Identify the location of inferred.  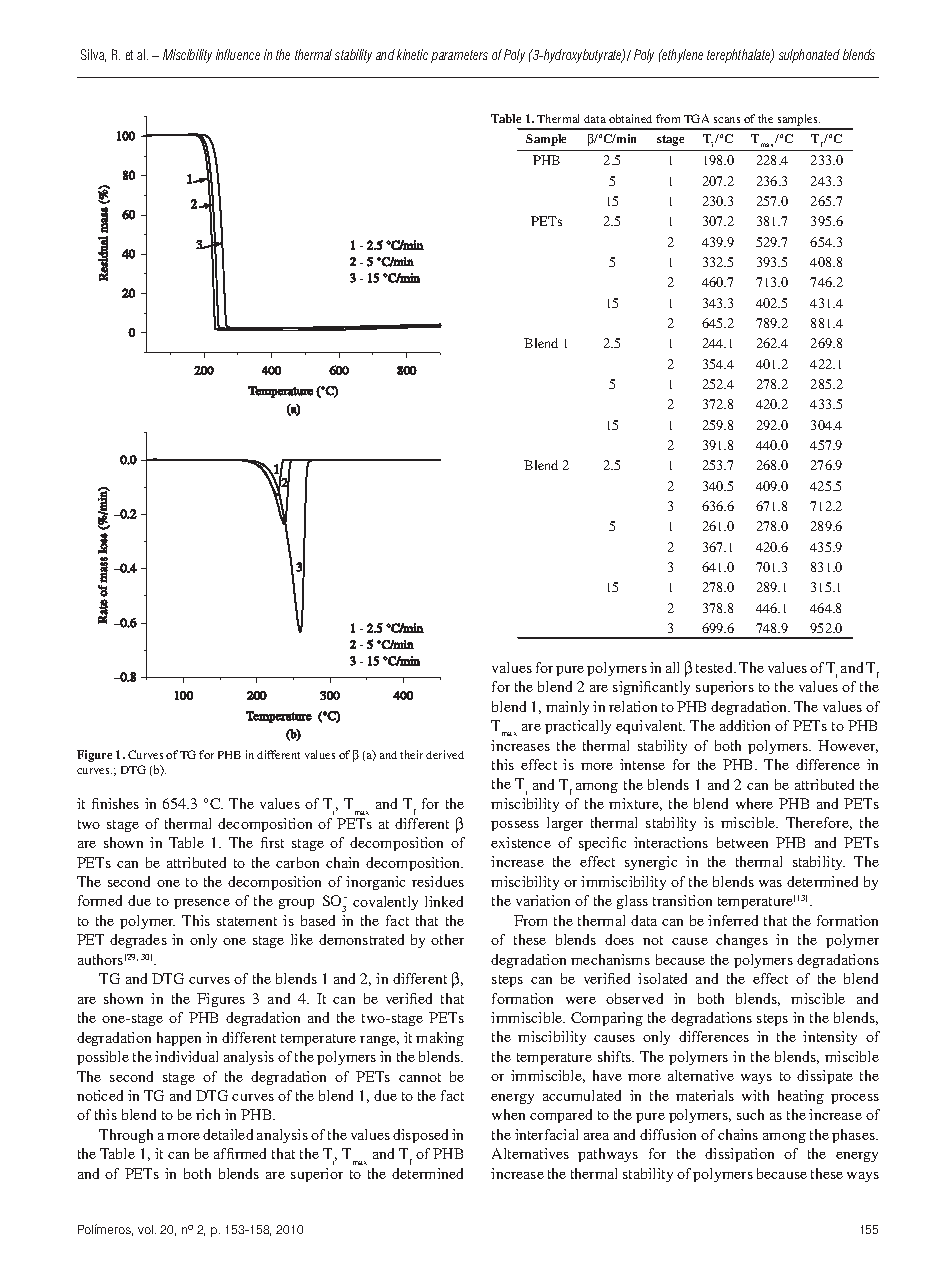
(733, 920).
